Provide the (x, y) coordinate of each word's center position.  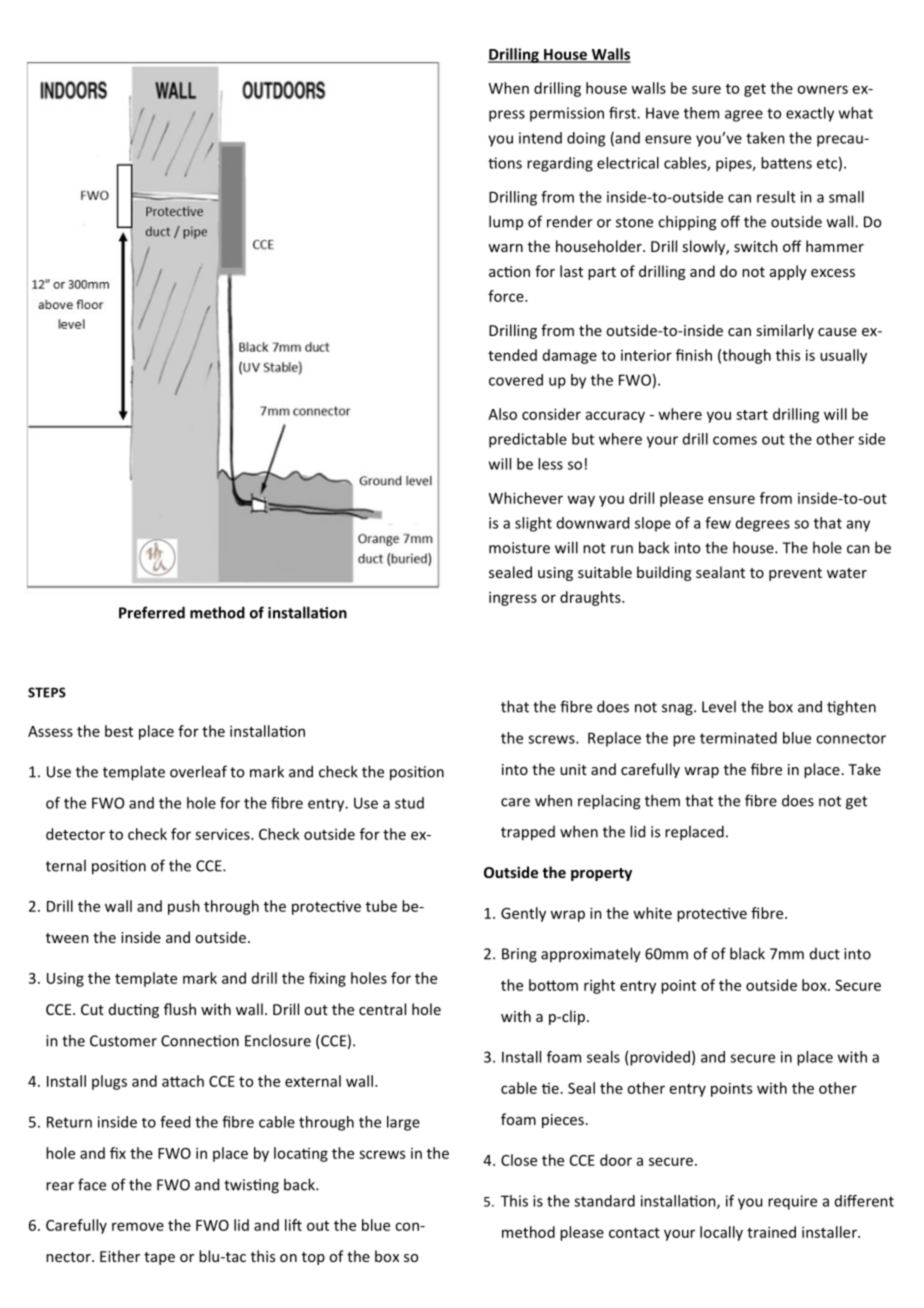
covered (516, 380)
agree (744, 116)
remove (138, 1226)
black (747, 953)
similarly (785, 331)
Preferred (152, 612)
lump (506, 222)
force (507, 296)
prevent (795, 574)
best (119, 731)
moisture (519, 548)
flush (180, 1009)
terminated (738, 738)
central (382, 1009)
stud (409, 803)
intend (540, 138)
